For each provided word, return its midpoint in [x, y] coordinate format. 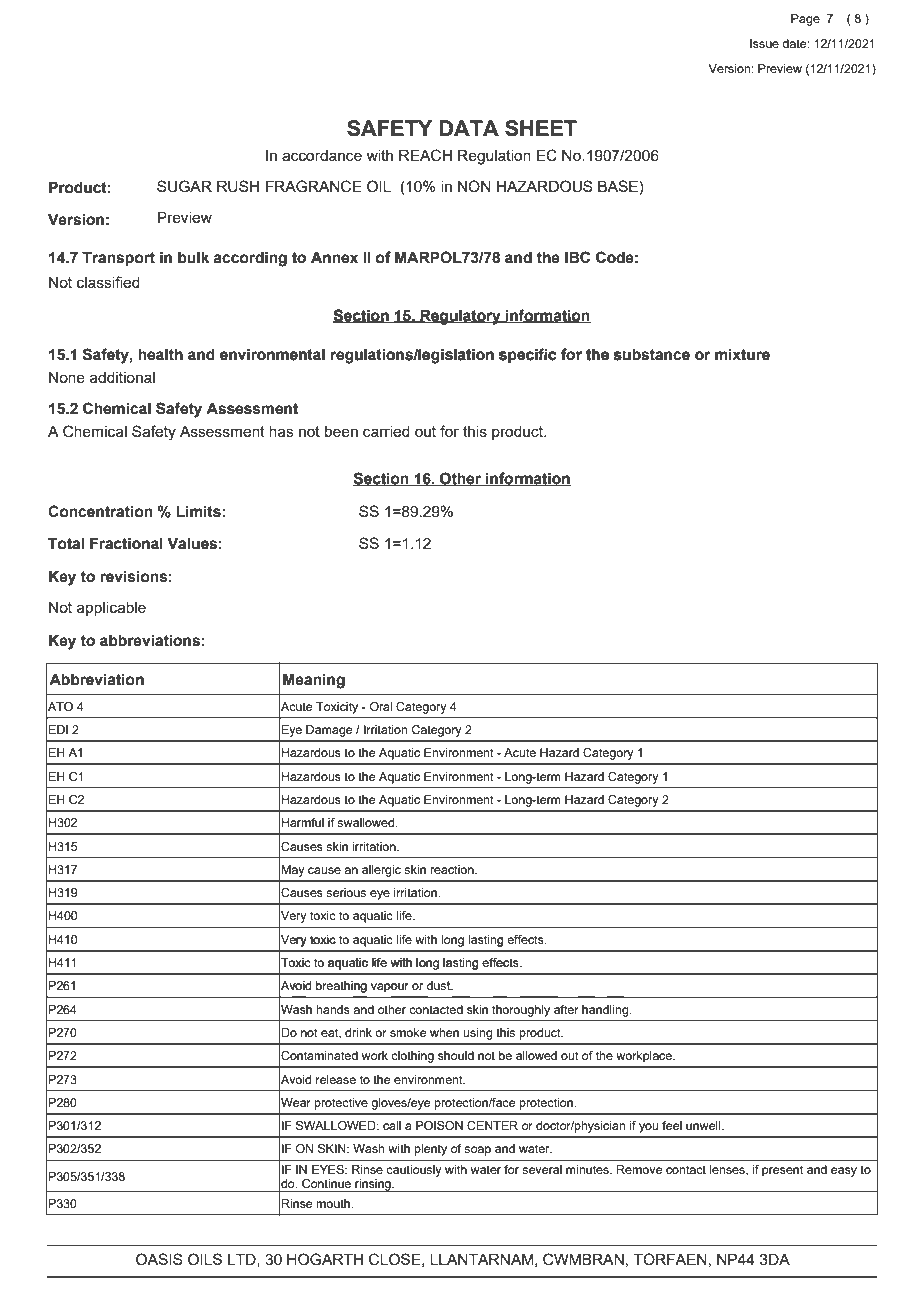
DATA [469, 128]
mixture [742, 354]
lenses [728, 1170]
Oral [381, 706]
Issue [764, 43]
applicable [111, 609]
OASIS [159, 1259]
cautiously [414, 1171]
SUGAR [184, 186]
